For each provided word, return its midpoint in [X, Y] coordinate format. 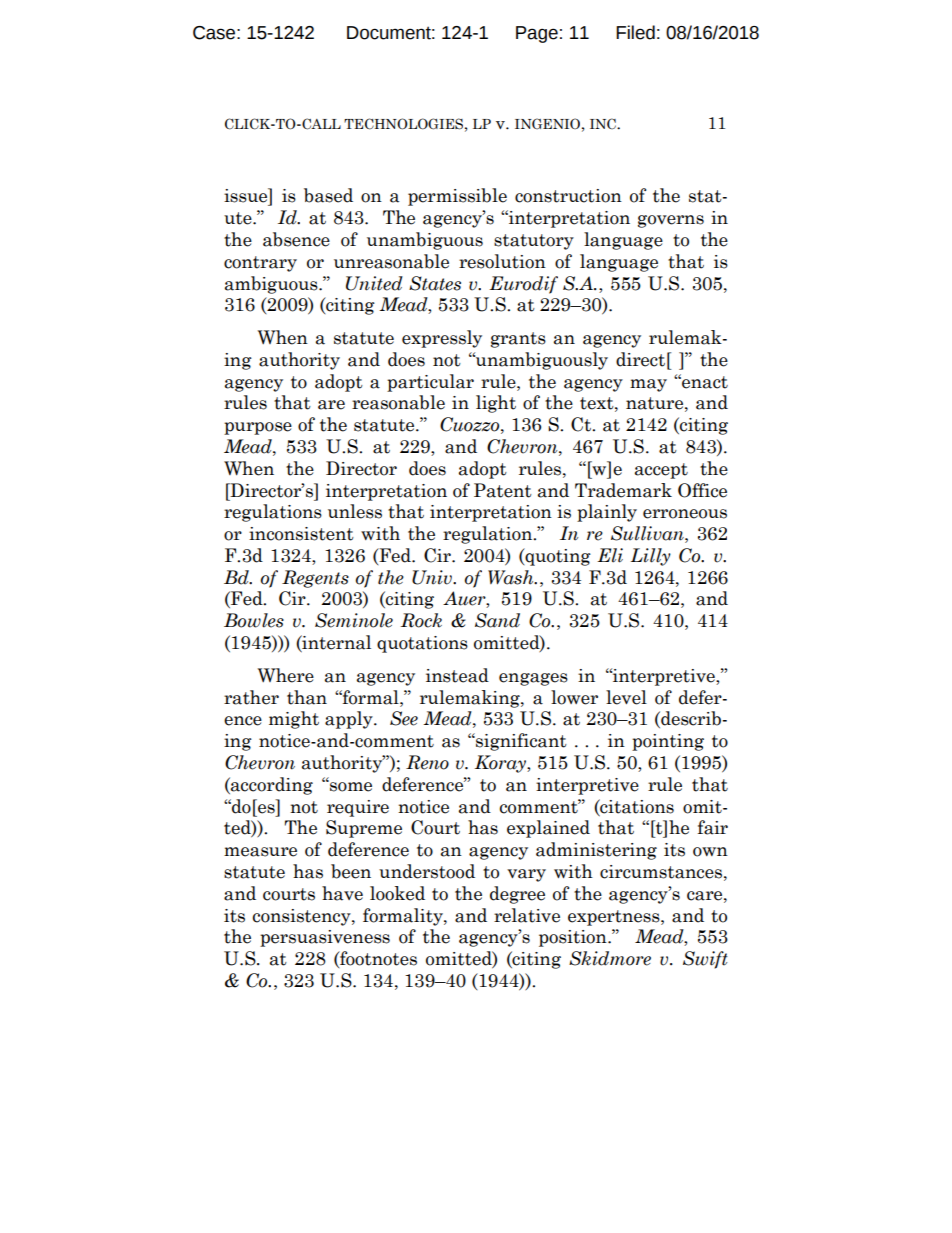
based [328, 195]
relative [527, 915]
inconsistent [301, 534]
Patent [503, 490]
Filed [635, 32]
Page [537, 34]
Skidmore [610, 958]
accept [661, 471]
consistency [303, 917]
